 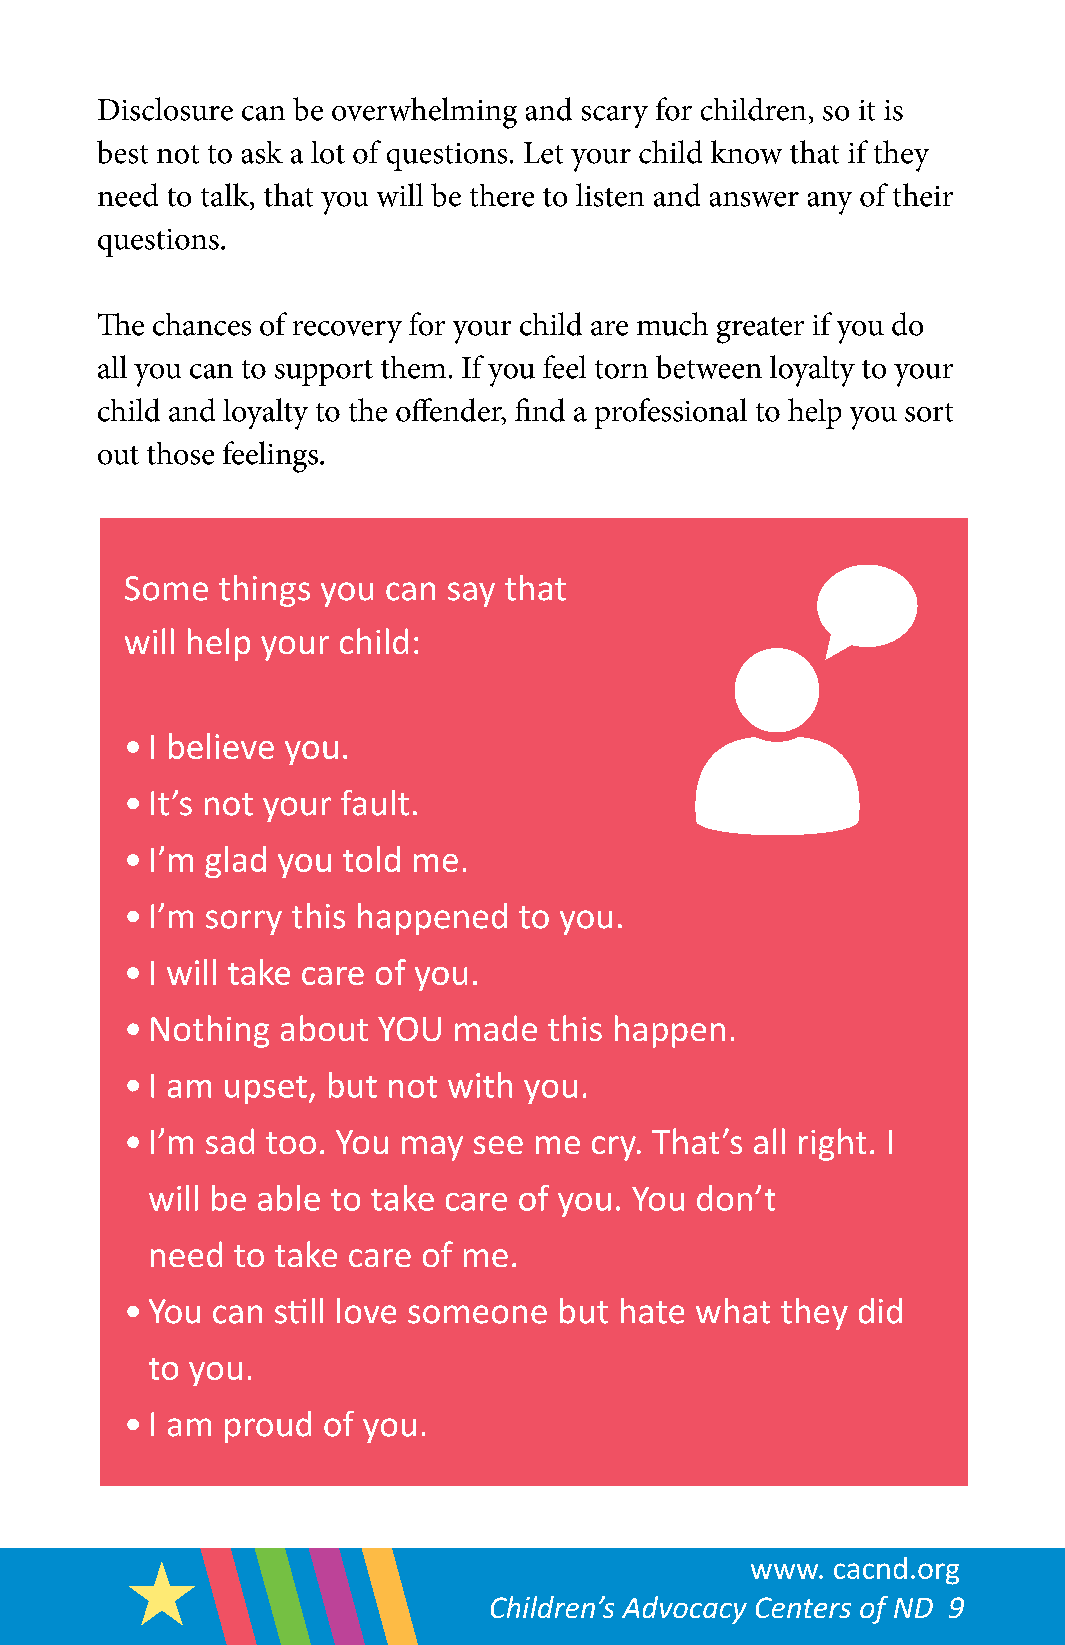 What do you see at coordinates (830, 203) in the image?
I see `any` at bounding box center [830, 203].
